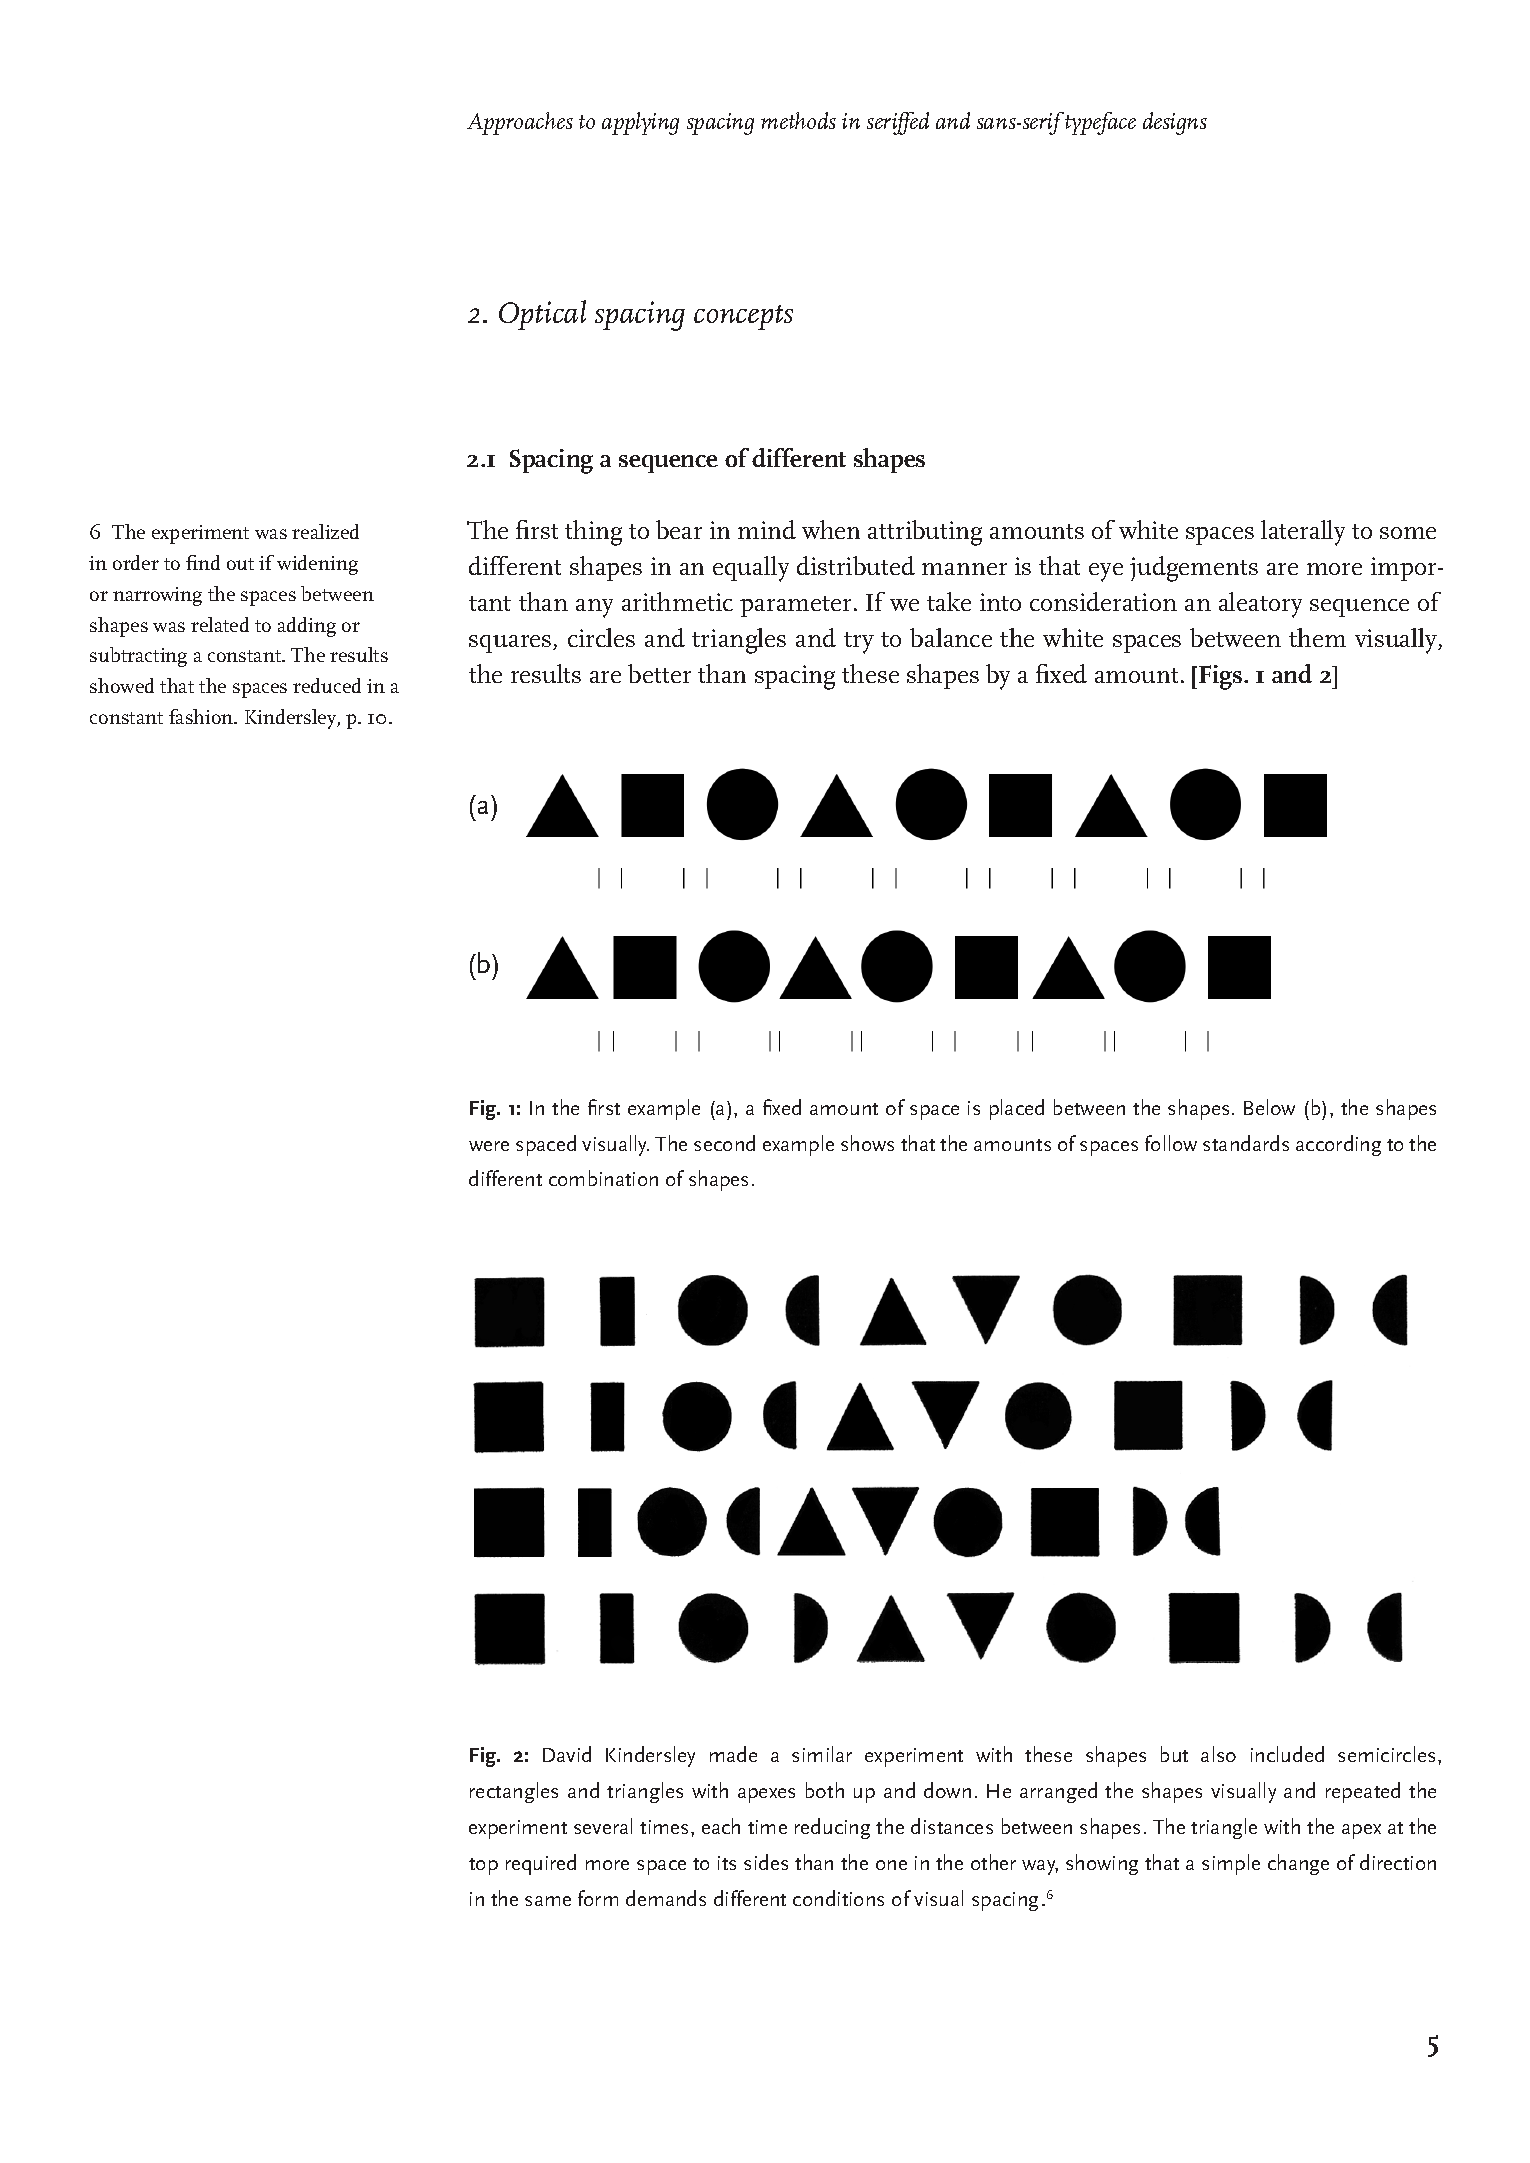  I want to click on combination, so click(603, 1178).
